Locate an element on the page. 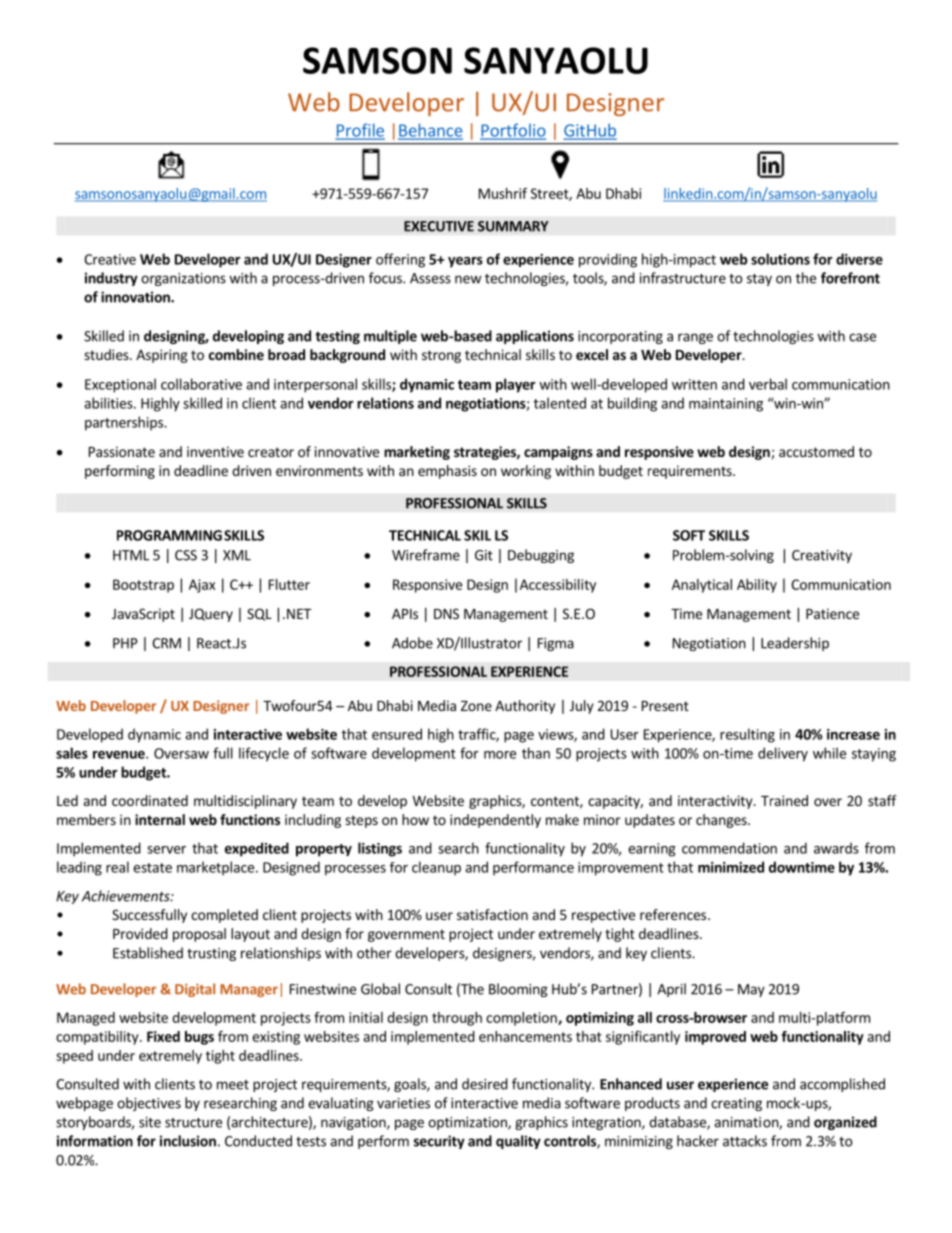 Image resolution: width=952 pixels, height=1233 pixels. minimized is located at coordinates (731, 867).
